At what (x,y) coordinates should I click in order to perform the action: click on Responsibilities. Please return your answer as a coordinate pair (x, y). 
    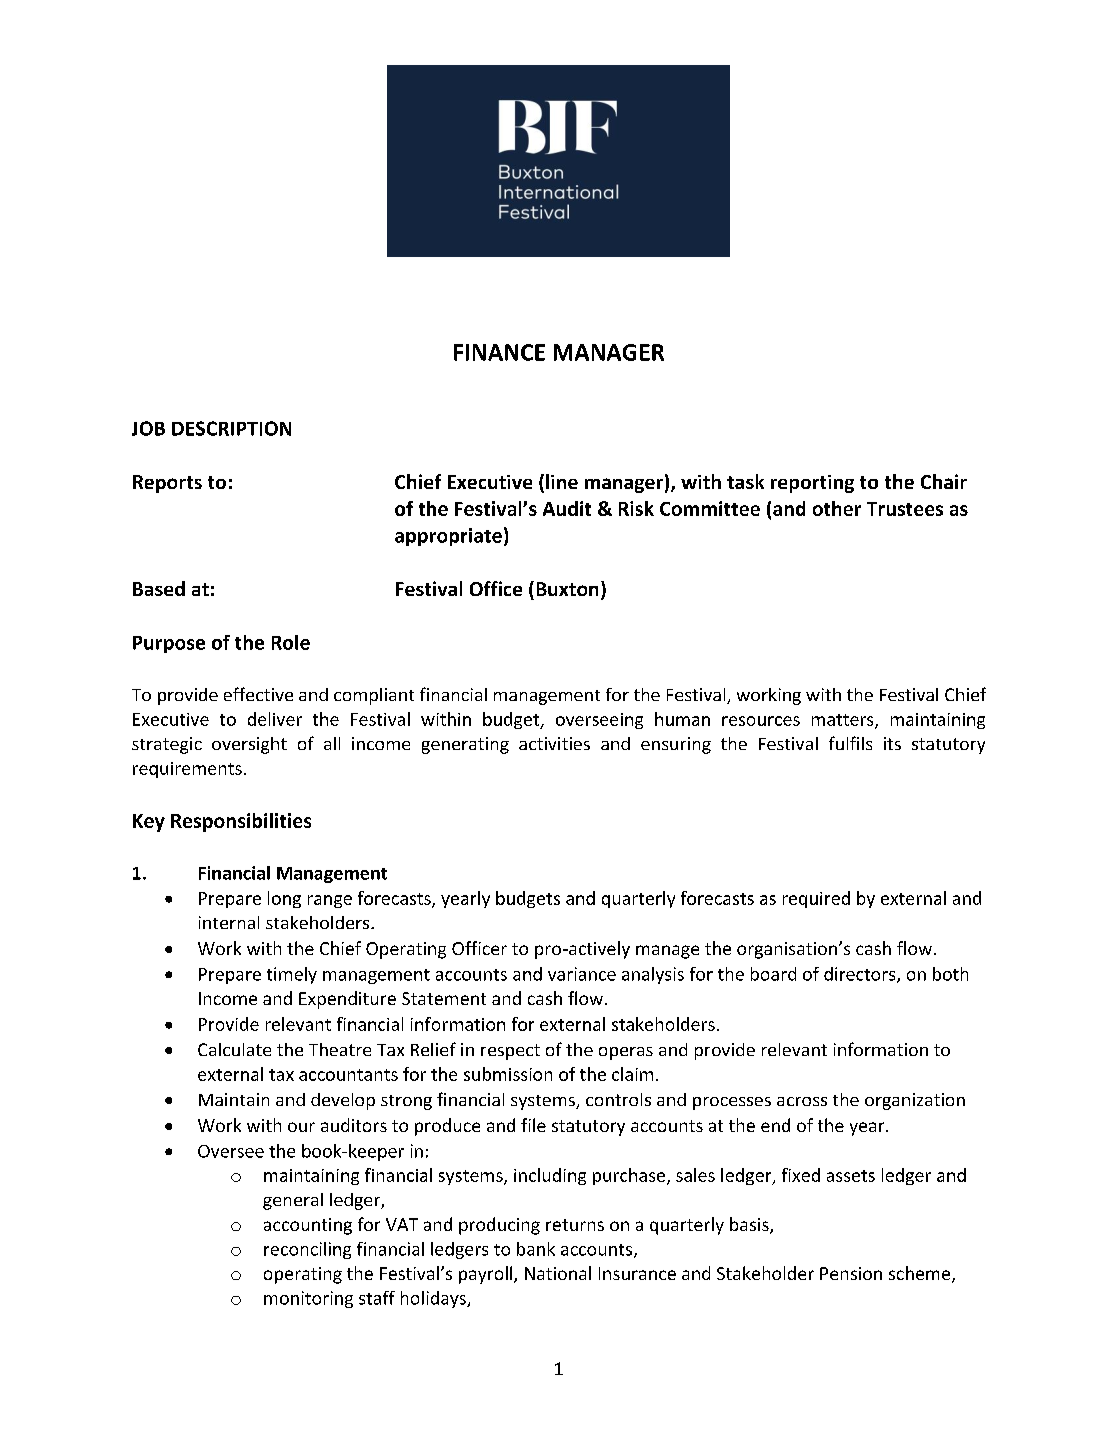
    Looking at the image, I should click on (241, 822).
